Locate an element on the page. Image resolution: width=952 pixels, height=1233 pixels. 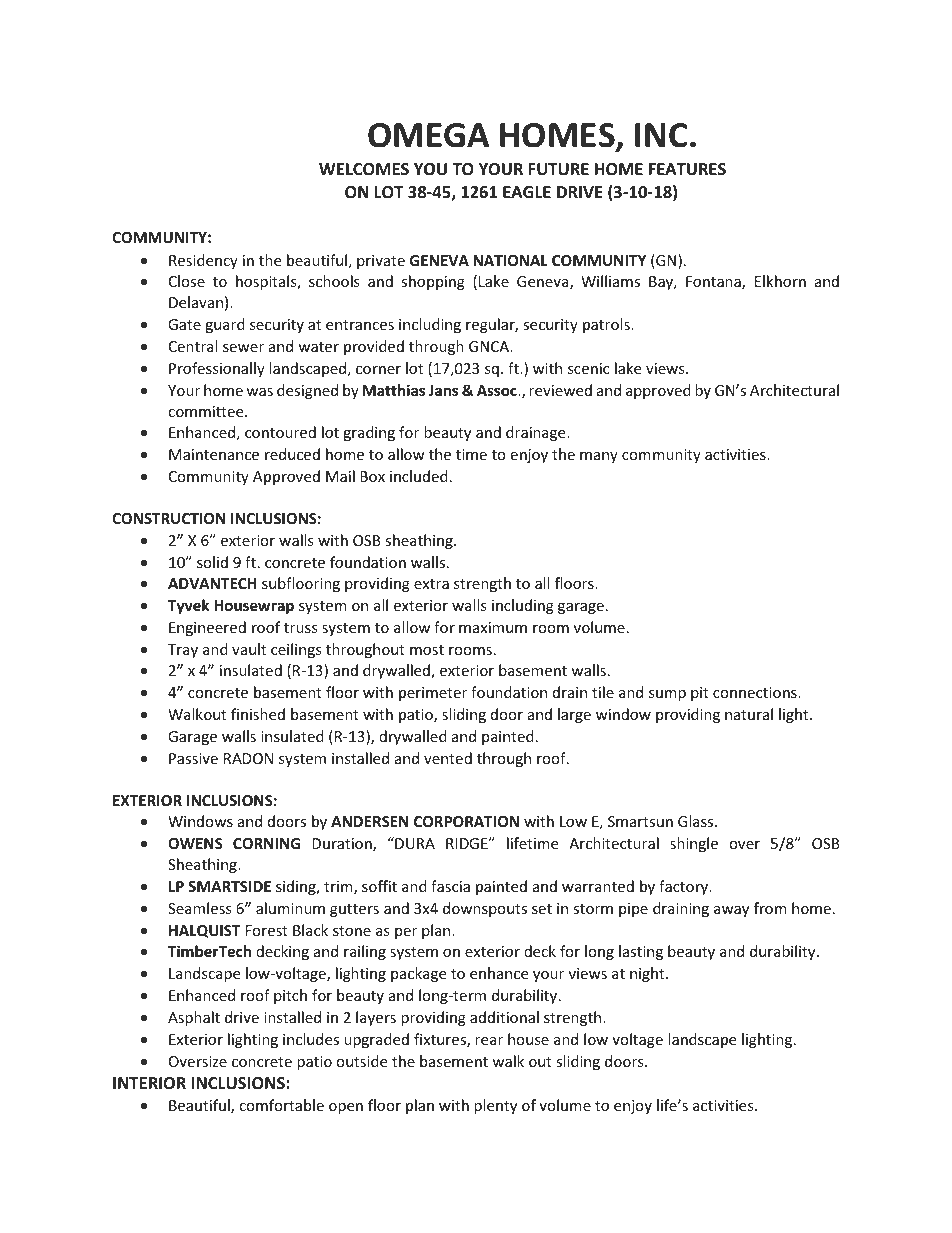
plenty is located at coordinates (495, 1106).
